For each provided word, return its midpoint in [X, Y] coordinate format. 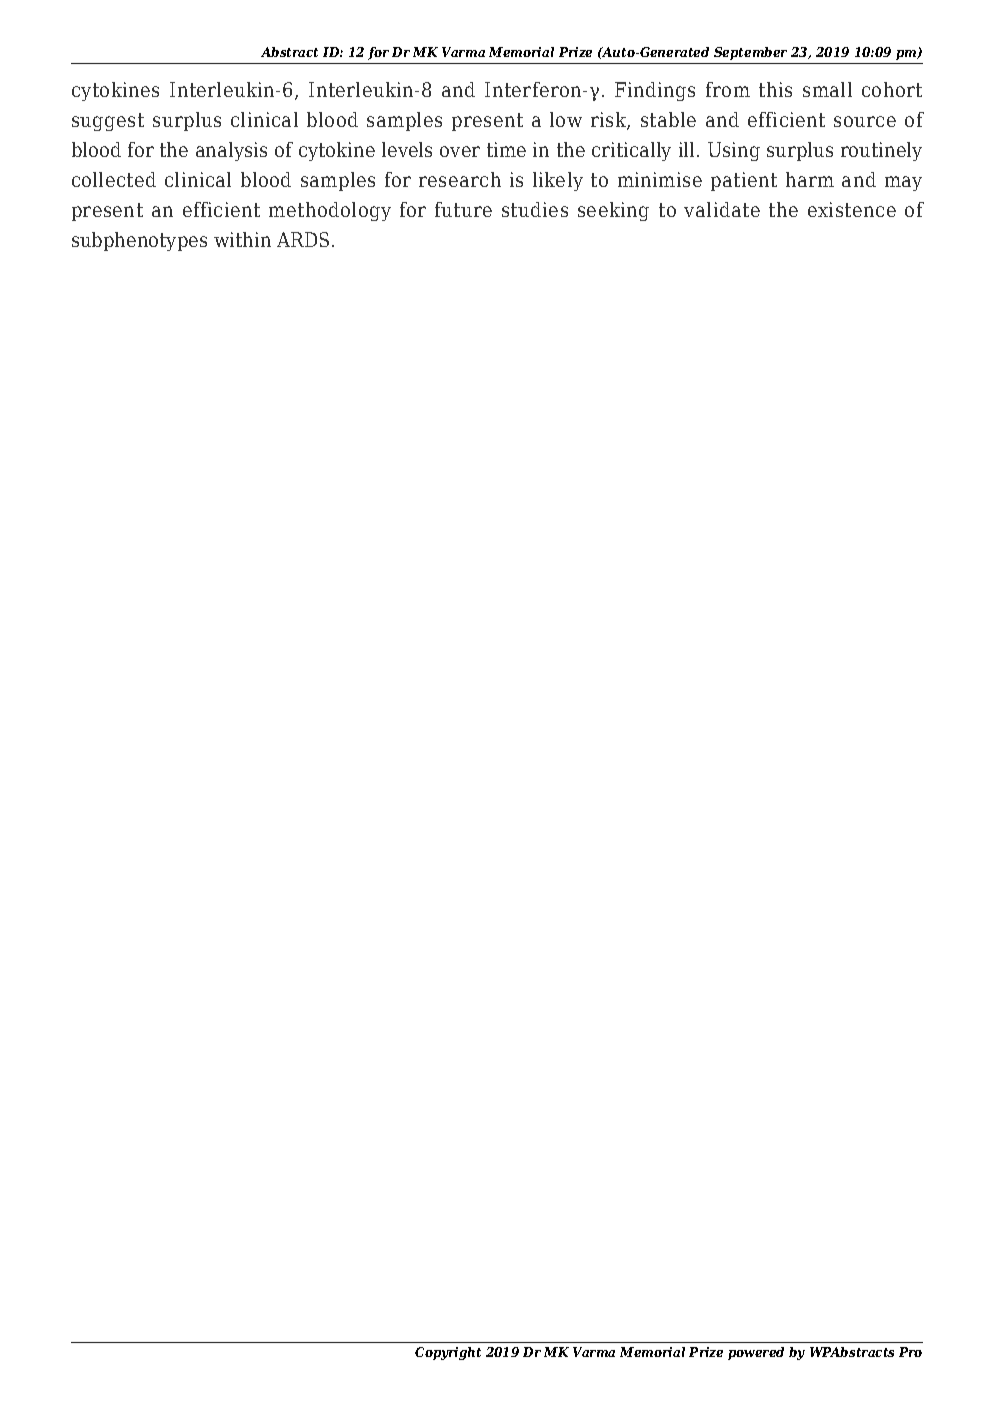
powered [756, 1353]
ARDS [303, 239]
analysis [231, 151]
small [827, 89]
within [242, 239]
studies [535, 209]
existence [852, 209]
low [566, 119]
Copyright [448, 1353]
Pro [910, 1352]
